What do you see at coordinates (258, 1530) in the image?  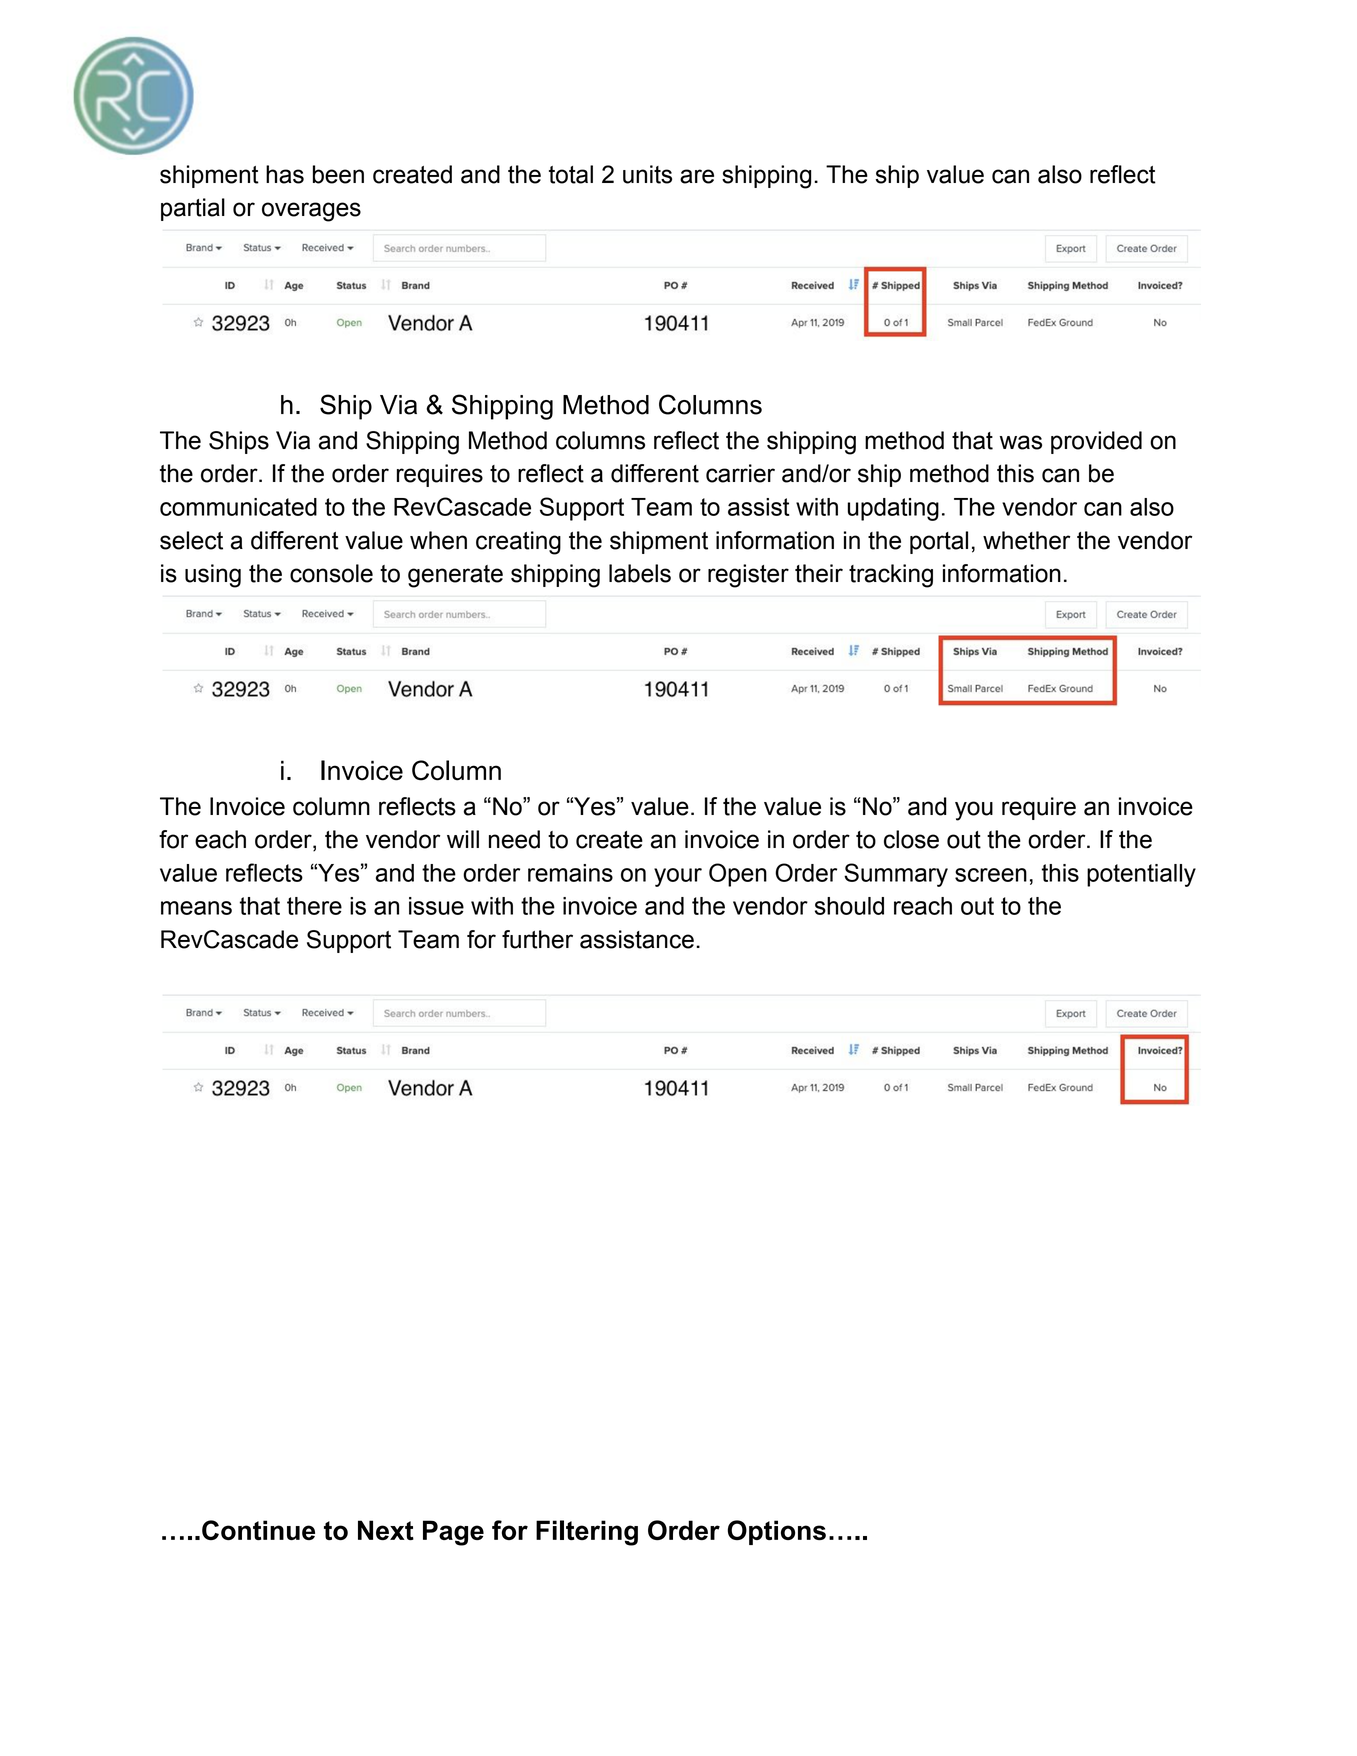 I see `Continue` at bounding box center [258, 1530].
